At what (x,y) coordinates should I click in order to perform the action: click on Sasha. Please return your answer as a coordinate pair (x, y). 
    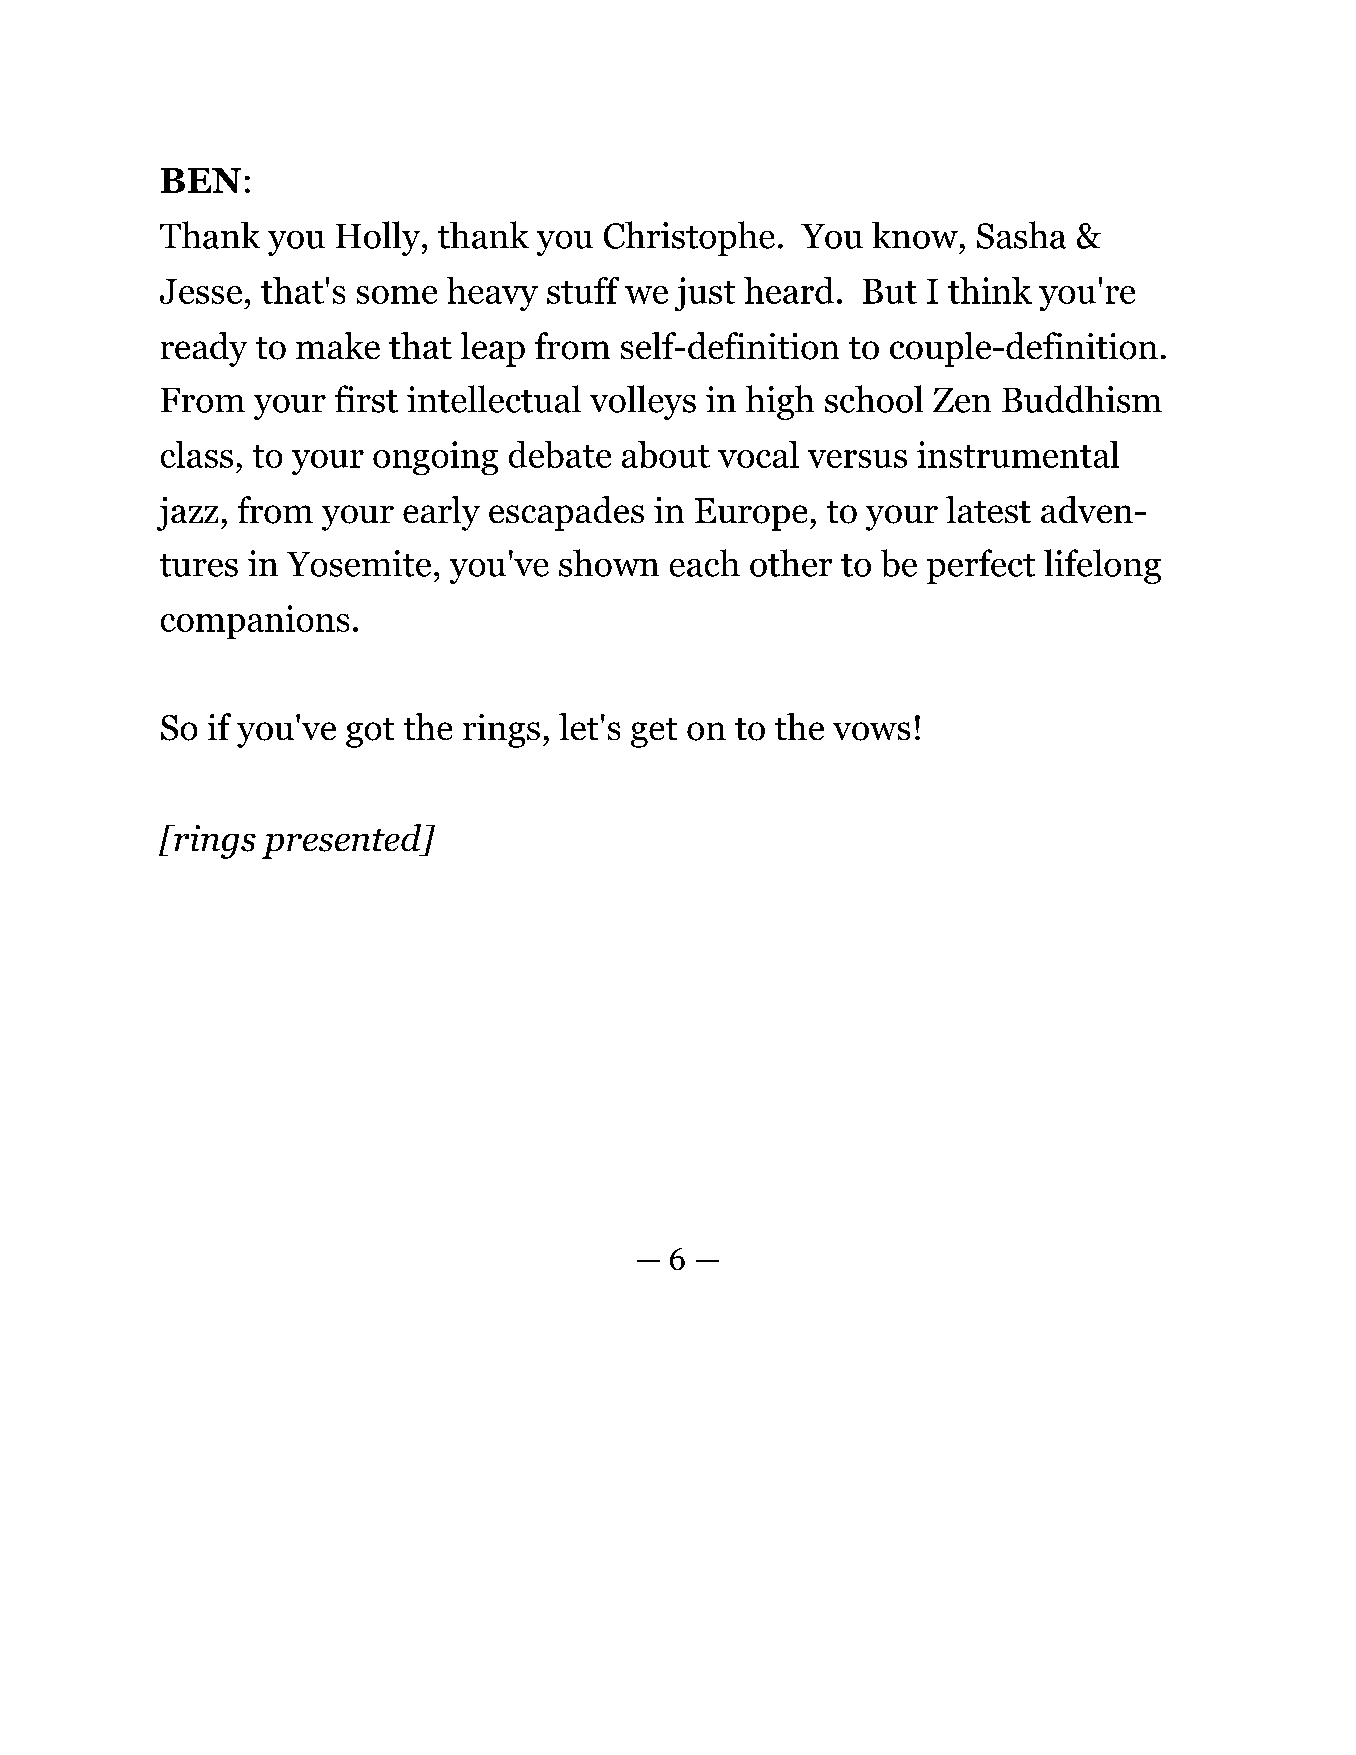
    Looking at the image, I should click on (1021, 235).
